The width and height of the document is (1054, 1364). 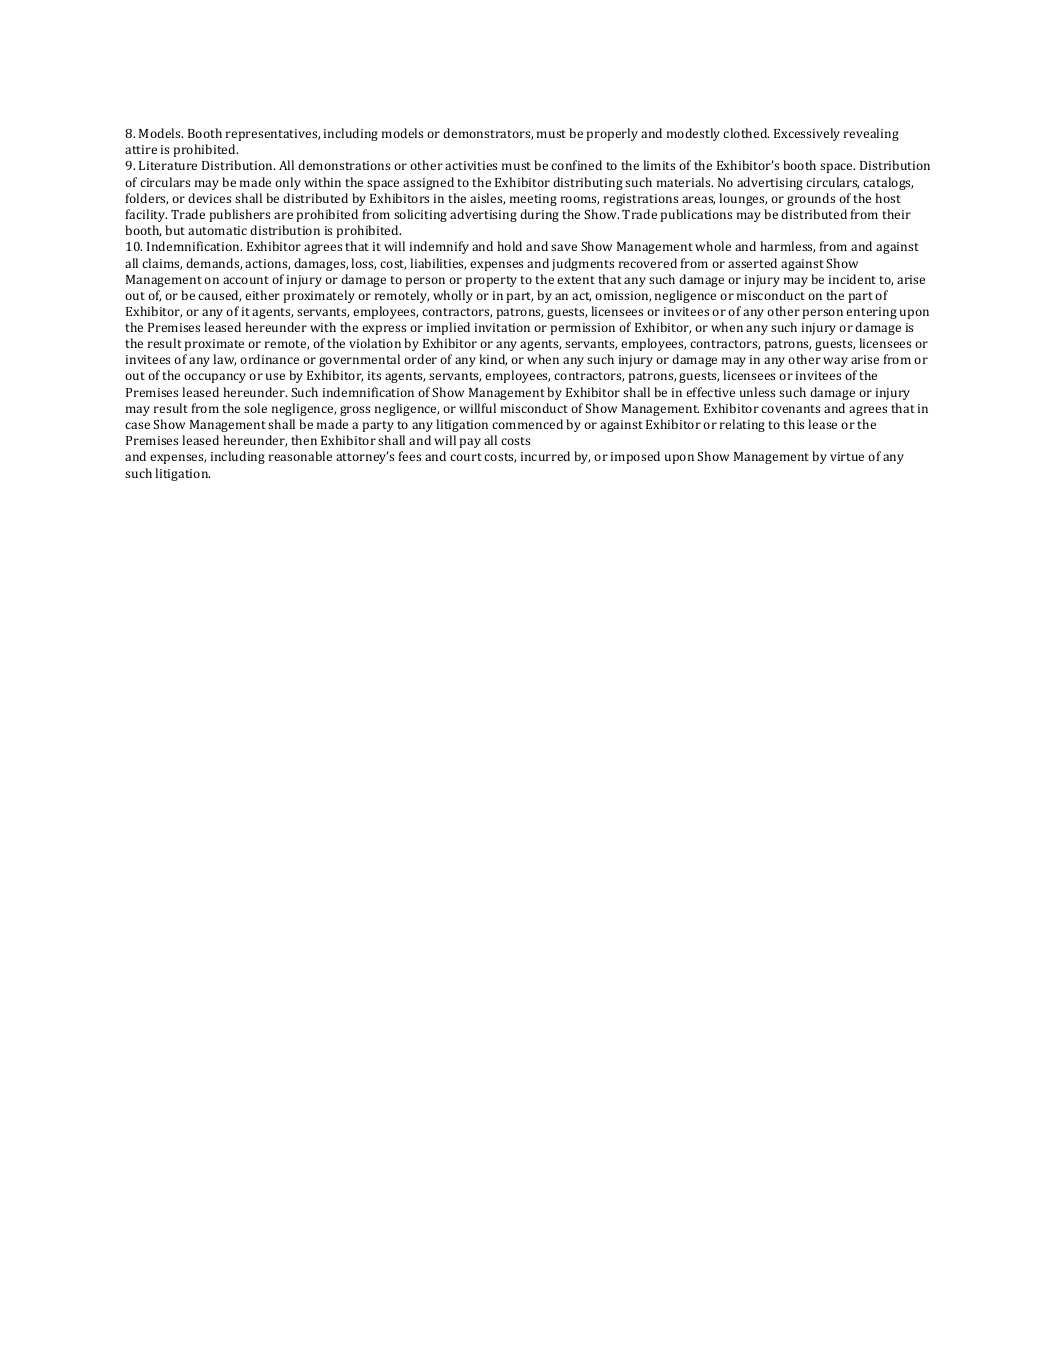 What do you see at coordinates (807, 134) in the document?
I see `Excessively` at bounding box center [807, 134].
